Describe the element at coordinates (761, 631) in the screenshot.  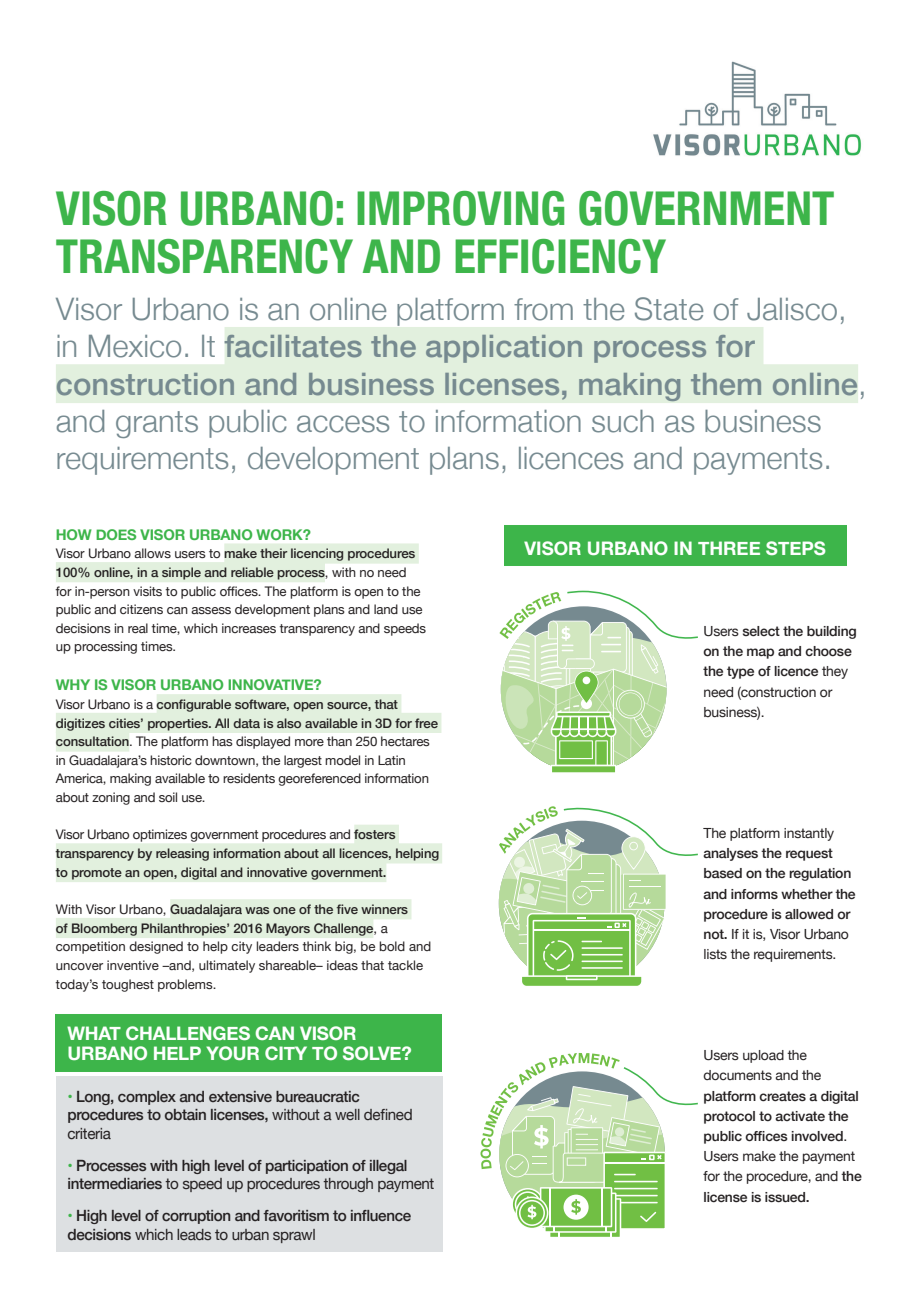
I see `select` at that location.
